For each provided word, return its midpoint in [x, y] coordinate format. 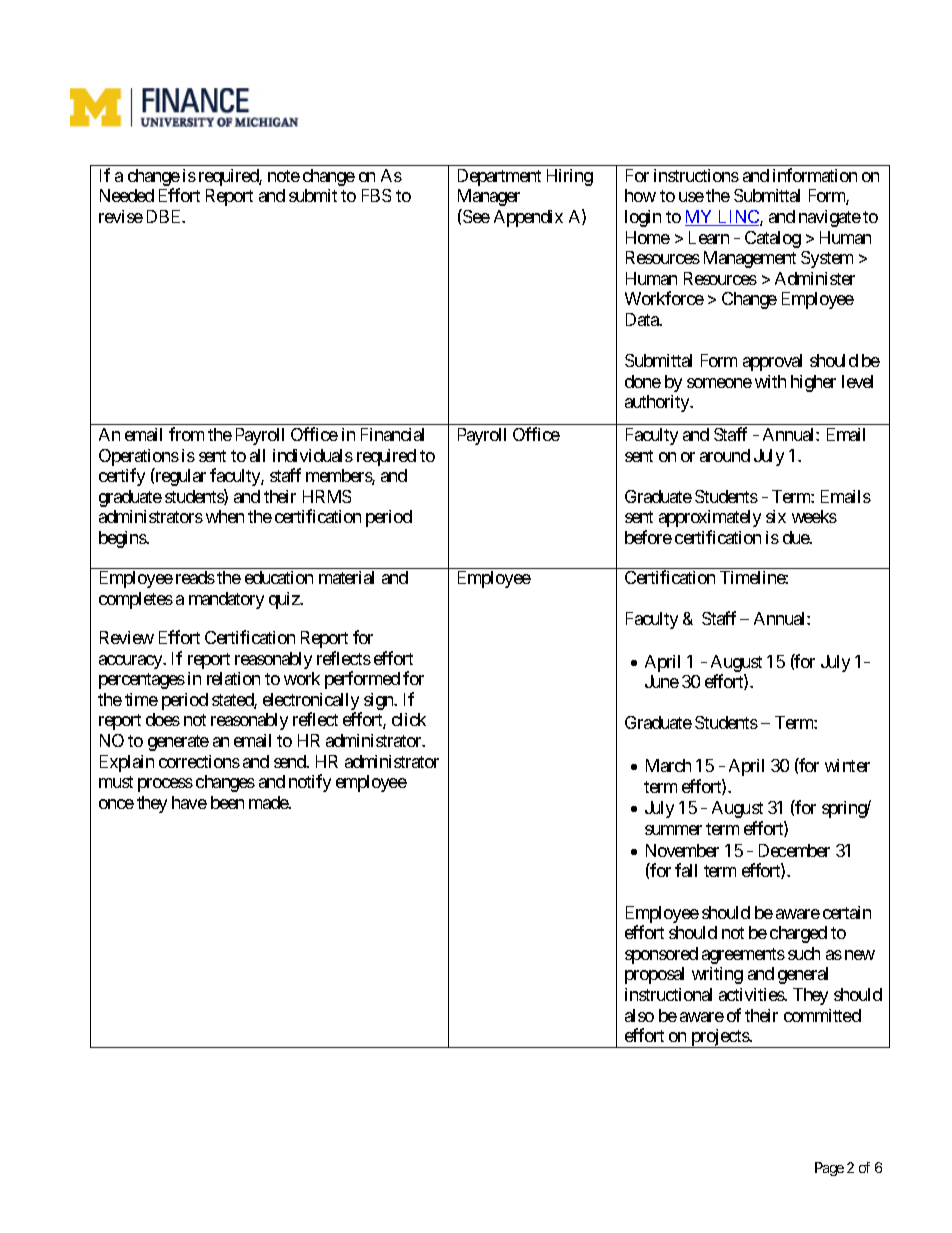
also [639, 1015]
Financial [392, 434]
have [189, 802]
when [225, 516]
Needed [127, 195]
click [409, 719]
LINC [738, 218]
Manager [489, 197]
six [776, 516]
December [794, 850]
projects [719, 1038]
